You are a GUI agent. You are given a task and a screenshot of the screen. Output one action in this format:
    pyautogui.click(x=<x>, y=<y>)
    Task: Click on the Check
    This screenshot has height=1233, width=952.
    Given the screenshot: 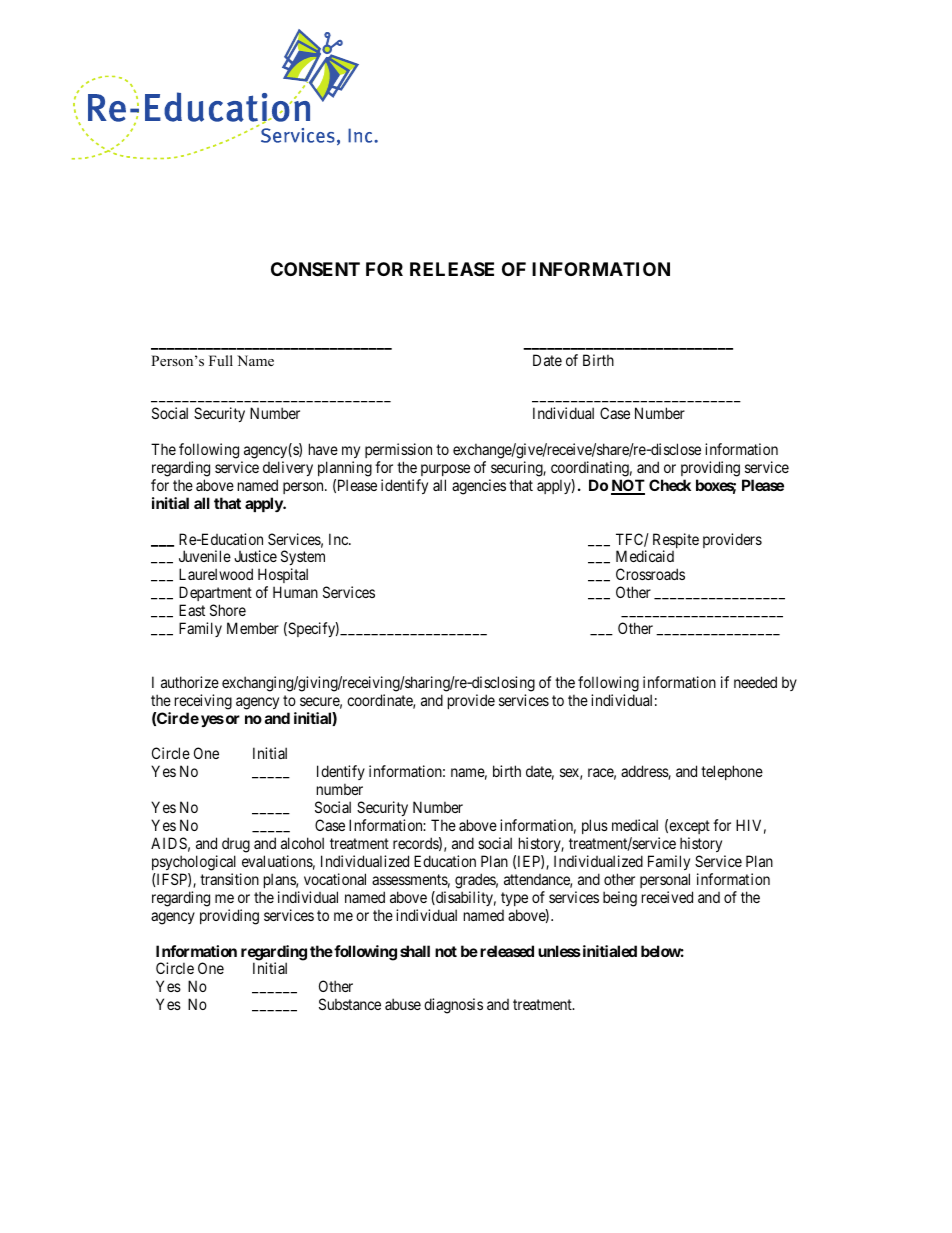 What is the action you would take?
    pyautogui.click(x=670, y=485)
